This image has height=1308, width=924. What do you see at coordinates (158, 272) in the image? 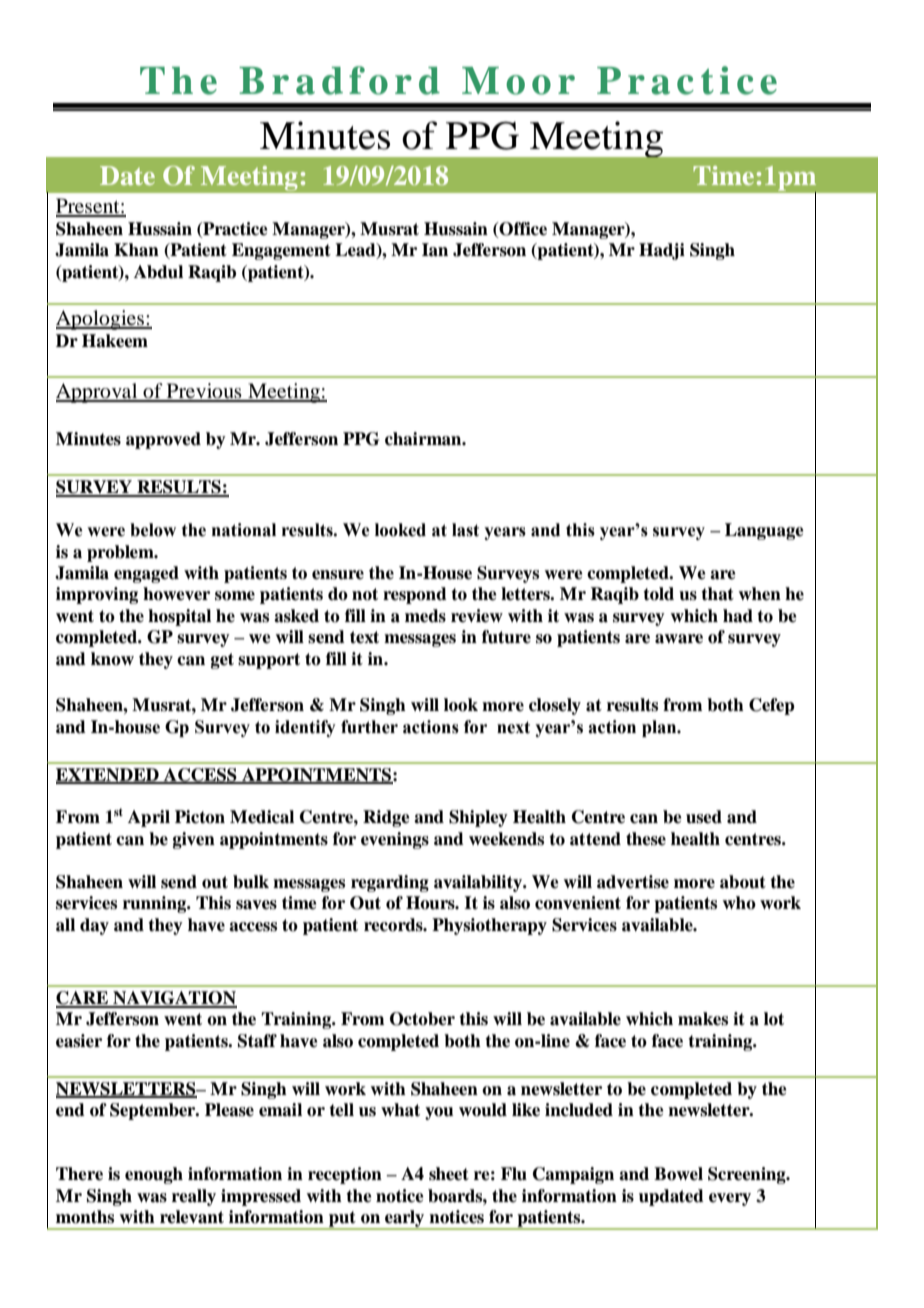
I see `Abdul` at bounding box center [158, 272].
